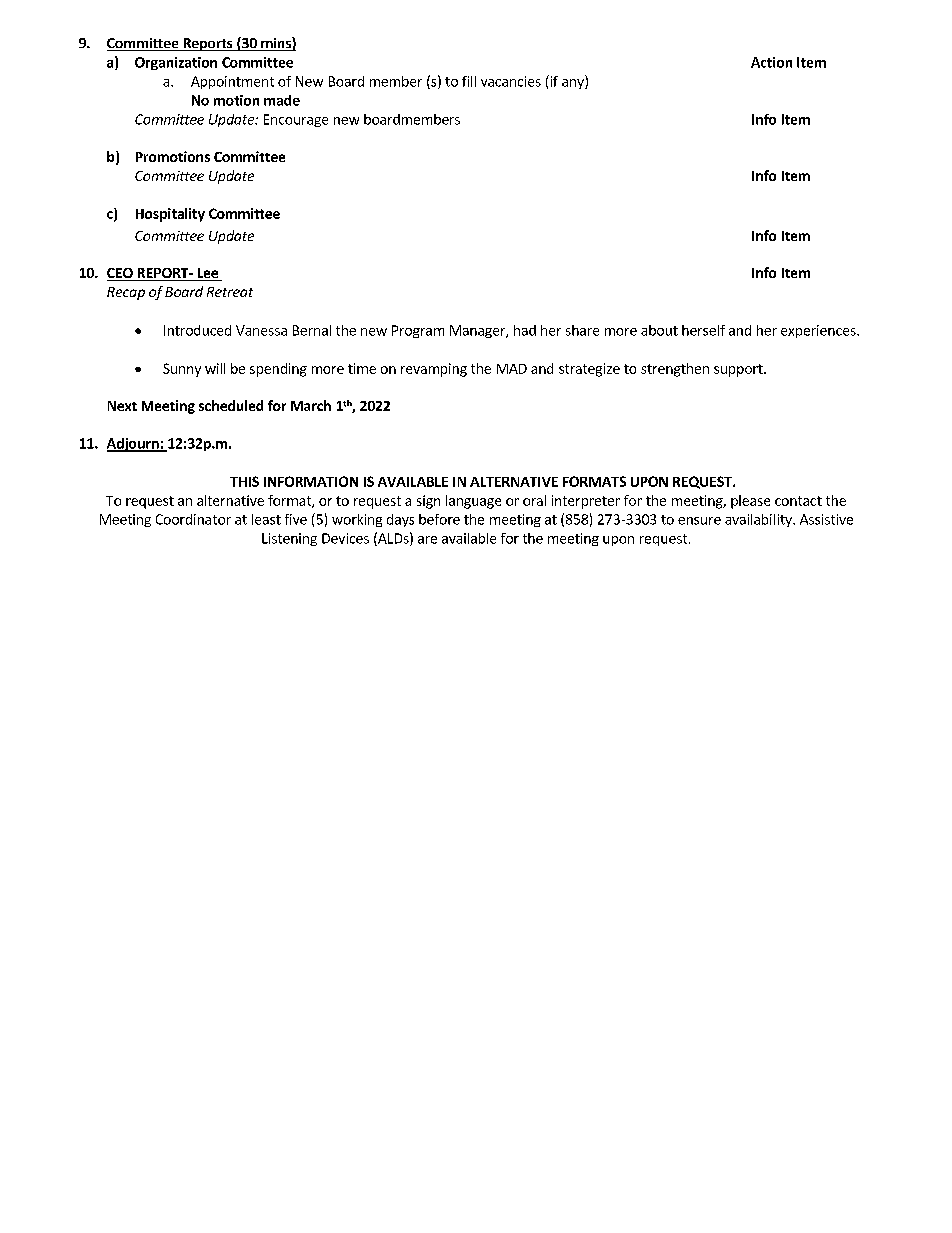 Image resolution: width=952 pixels, height=1233 pixels. Describe the element at coordinates (215, 368) in the screenshot. I see `will` at that location.
